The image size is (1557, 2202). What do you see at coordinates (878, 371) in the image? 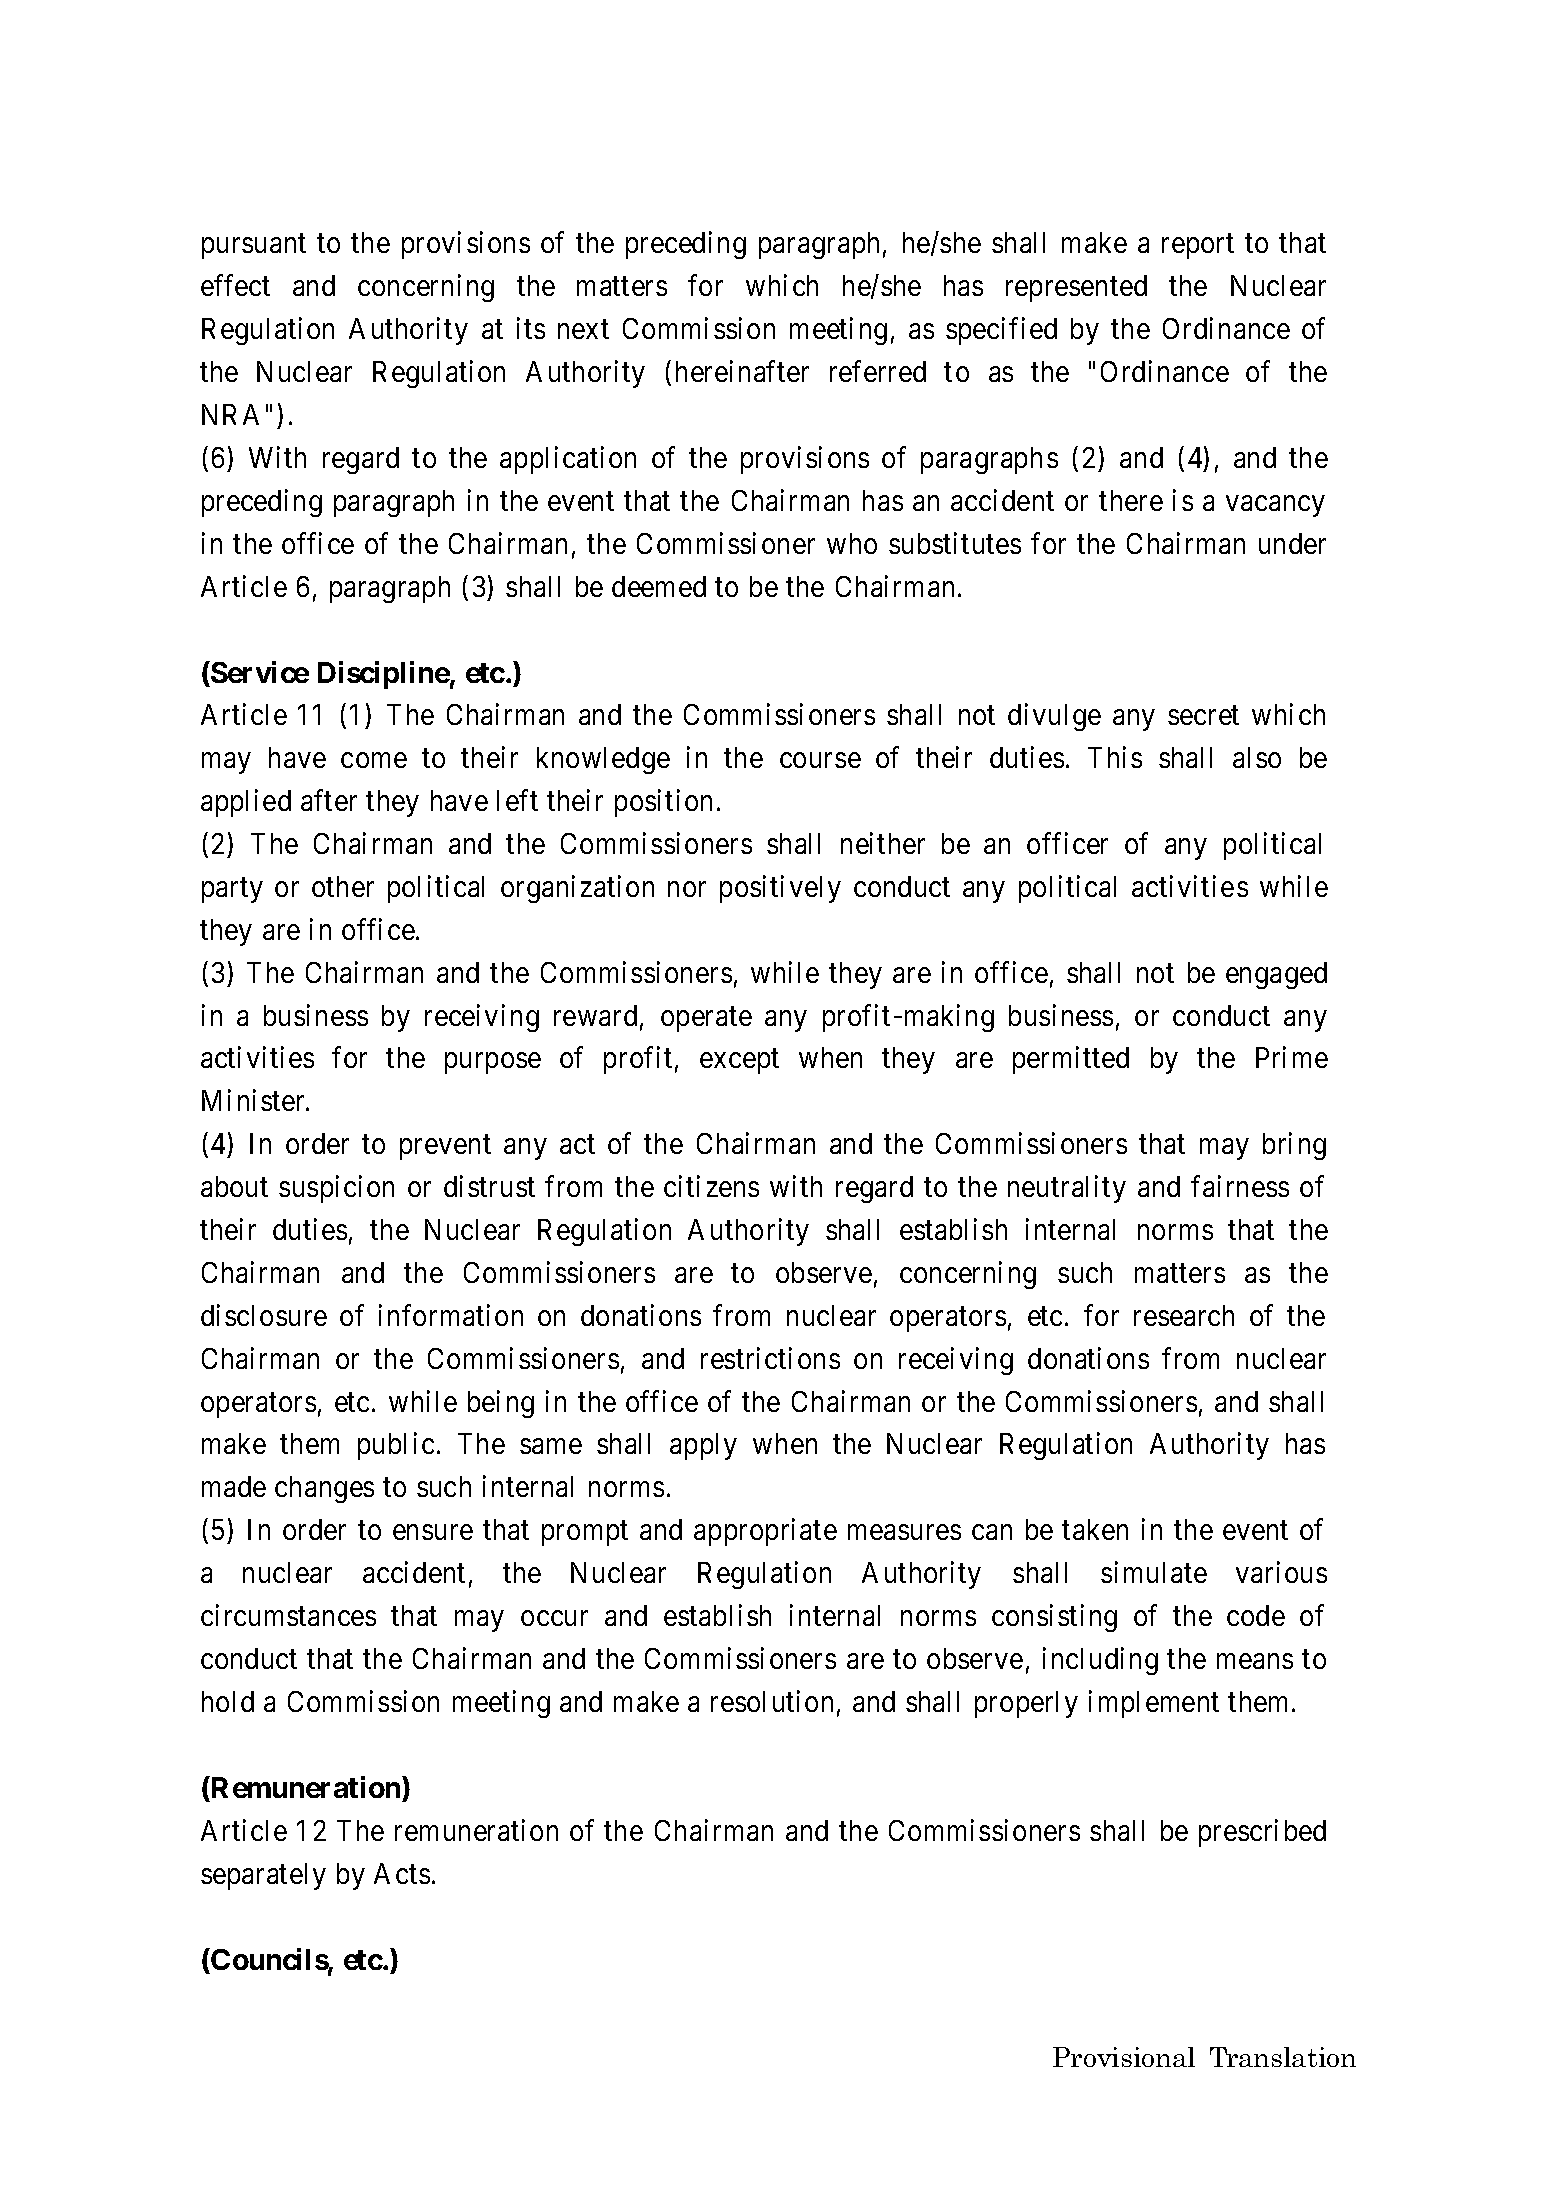
I see `referred` at bounding box center [878, 371].
